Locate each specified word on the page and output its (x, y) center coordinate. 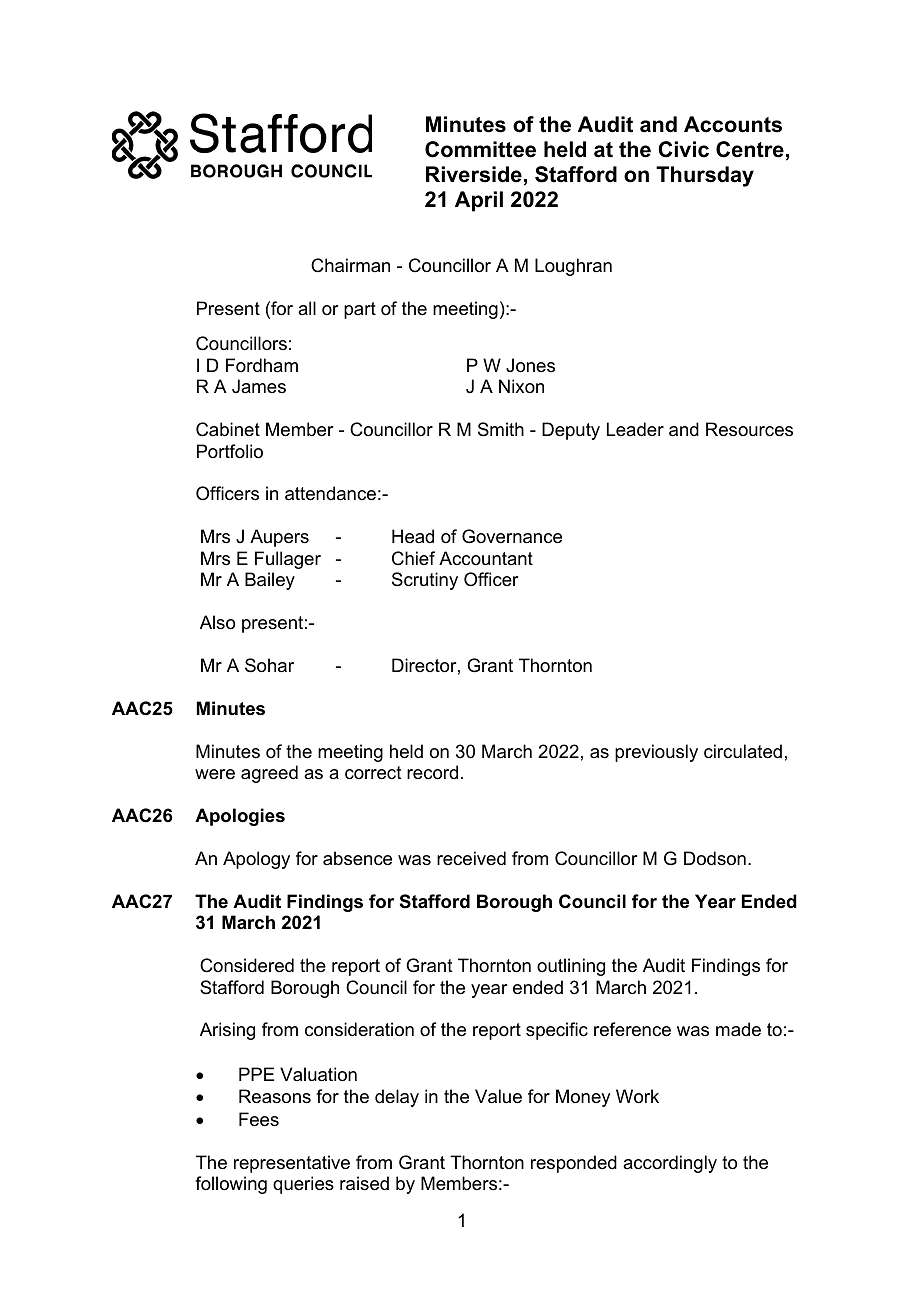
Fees (259, 1119)
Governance (512, 536)
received (471, 858)
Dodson (715, 858)
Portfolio (230, 451)
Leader (635, 429)
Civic (683, 149)
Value (498, 1096)
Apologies (240, 817)
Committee (480, 149)
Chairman (350, 265)
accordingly (670, 1164)
